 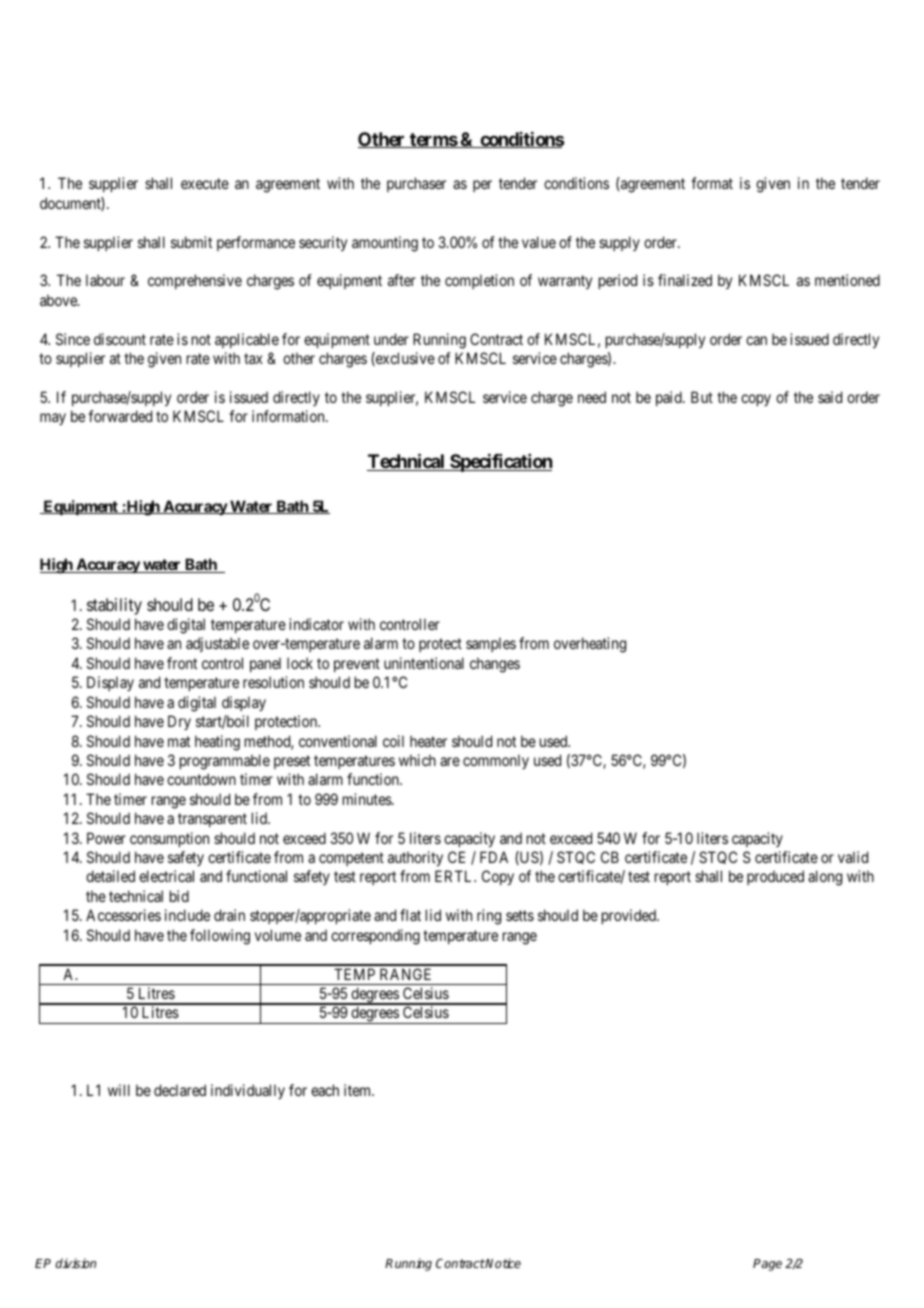 What do you see at coordinates (685, 280) in the screenshot?
I see `finalized` at bounding box center [685, 280].
